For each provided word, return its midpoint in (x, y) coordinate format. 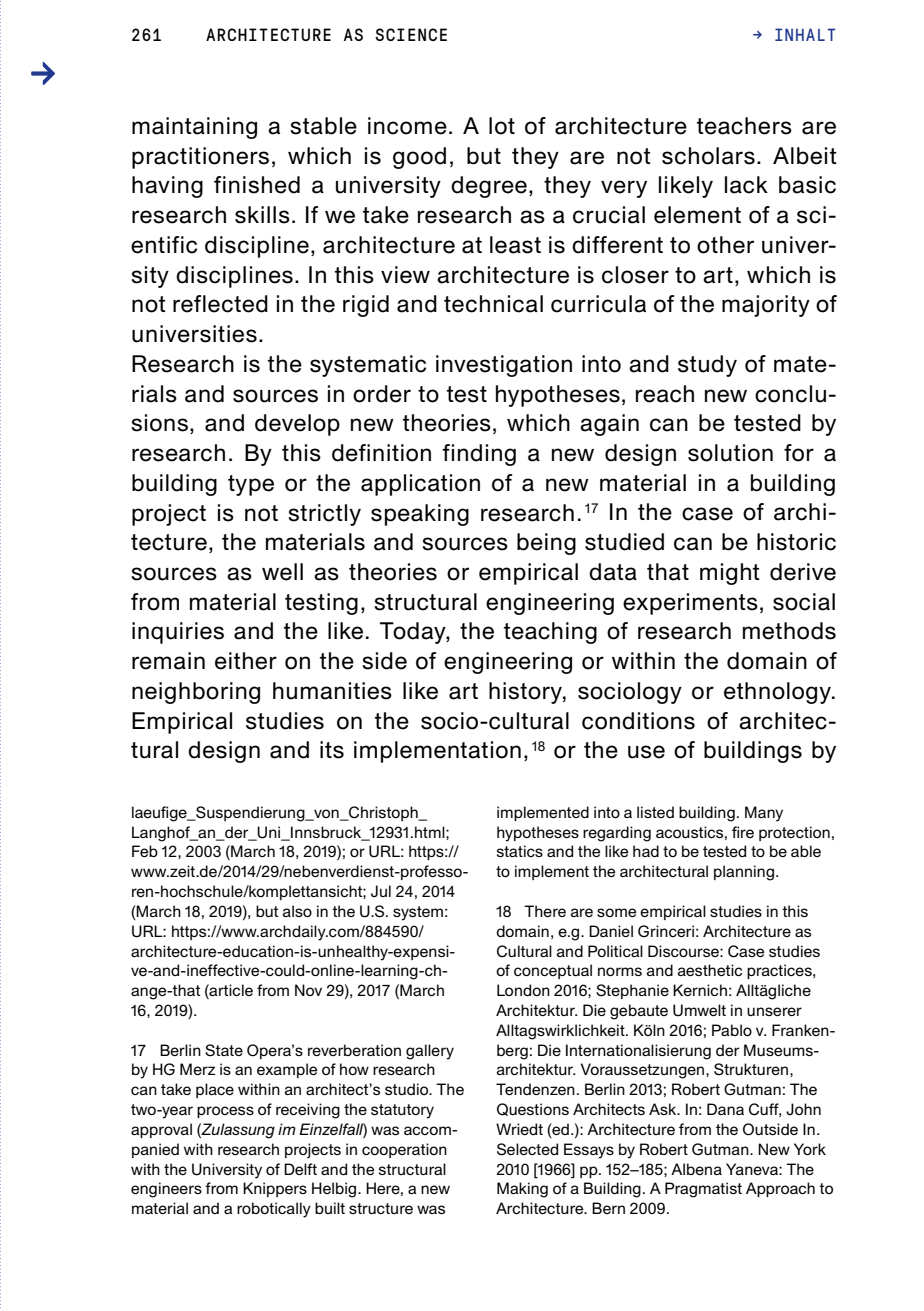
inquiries (178, 633)
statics (520, 851)
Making (522, 1190)
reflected (220, 304)
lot (502, 126)
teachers (744, 126)
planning (744, 873)
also (297, 911)
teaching (550, 633)
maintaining (194, 128)
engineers (166, 1190)
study (707, 366)
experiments (690, 604)
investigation (504, 366)
